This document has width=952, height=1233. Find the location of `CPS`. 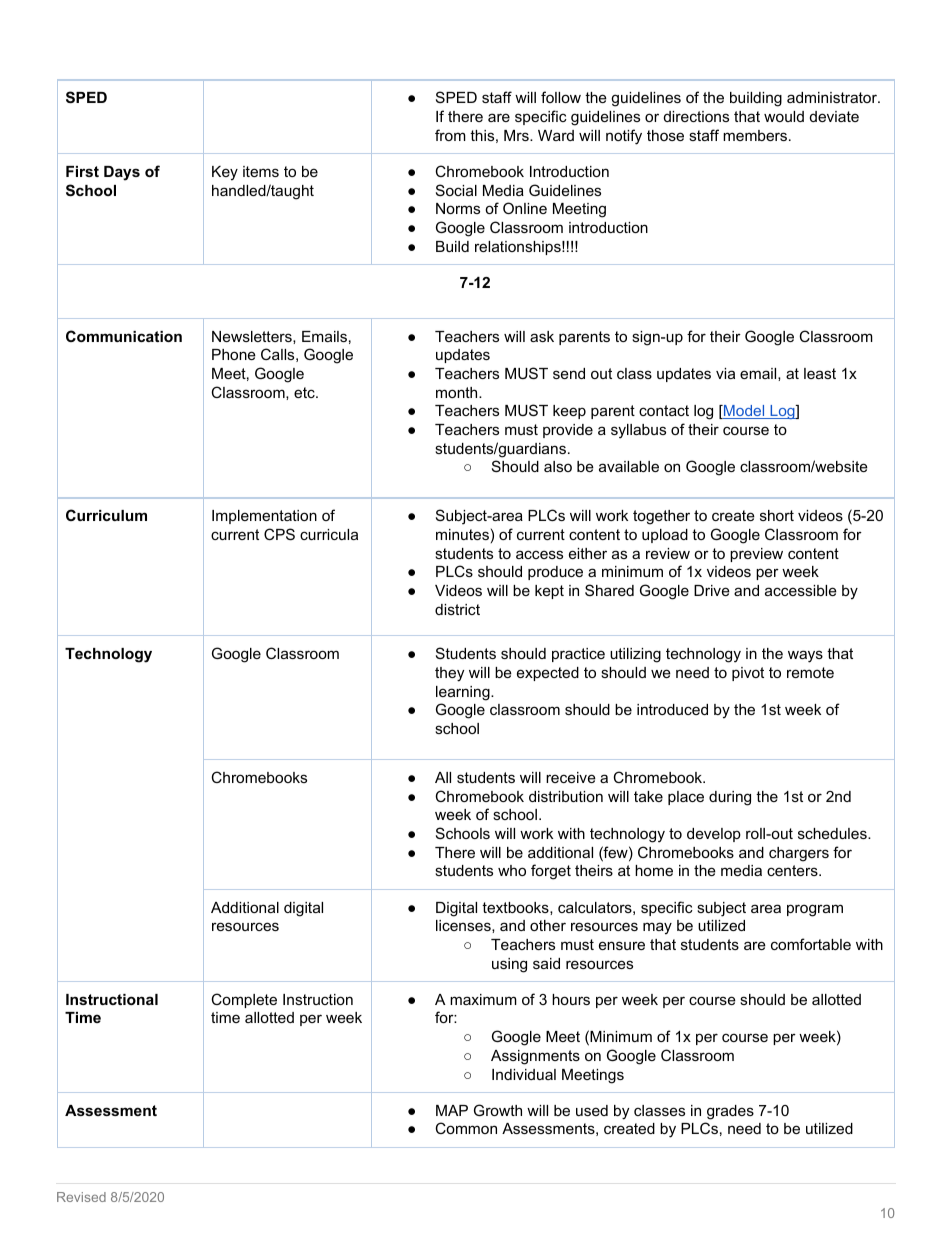

CPS is located at coordinates (279, 534).
